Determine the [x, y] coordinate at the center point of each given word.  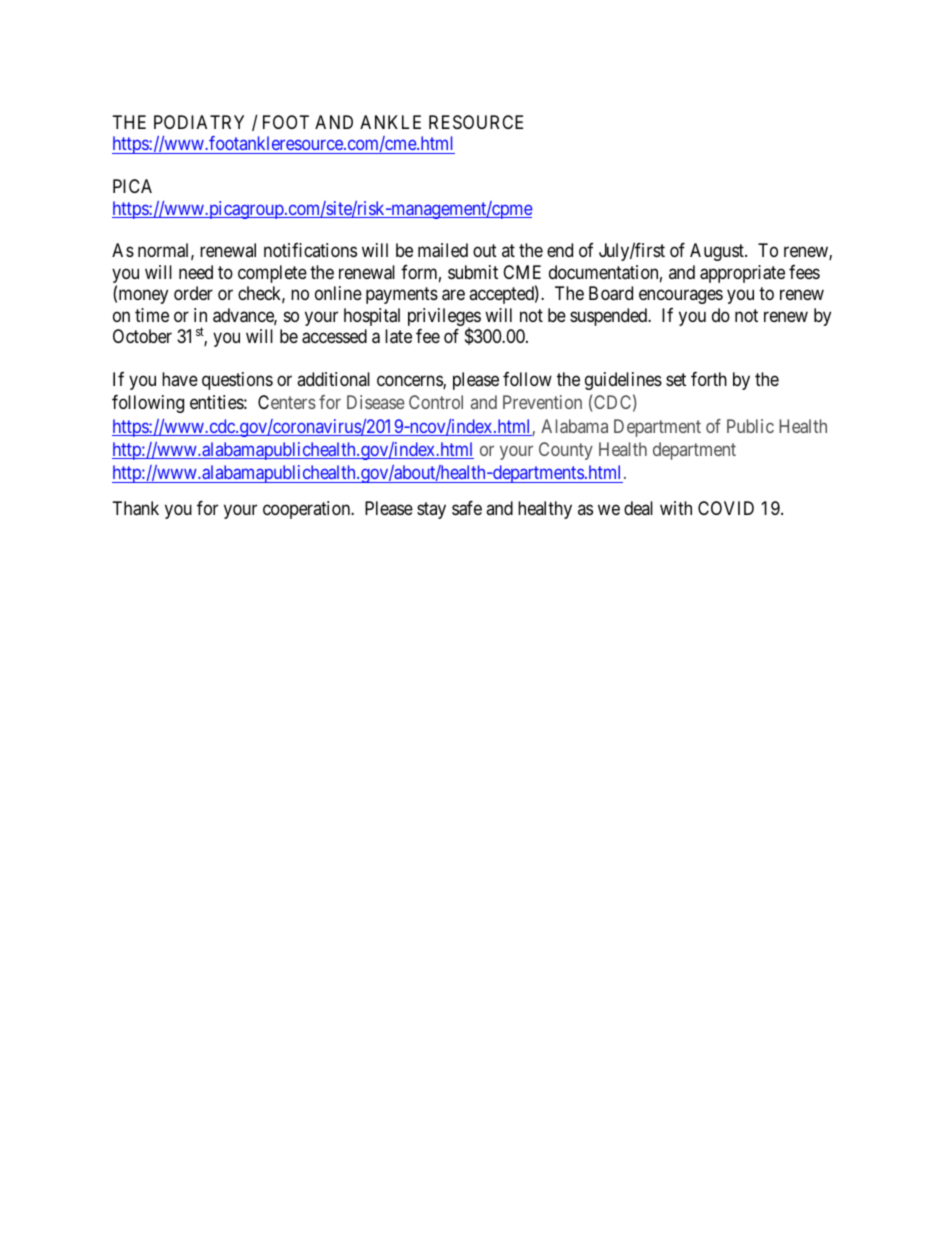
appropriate [742, 274]
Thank [136, 508]
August [718, 252]
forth [709, 379]
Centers [287, 402]
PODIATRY [199, 122]
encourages [681, 297]
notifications [310, 250]
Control [436, 402]
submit [473, 272]
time [152, 315]
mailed [443, 250]
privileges [444, 318]
